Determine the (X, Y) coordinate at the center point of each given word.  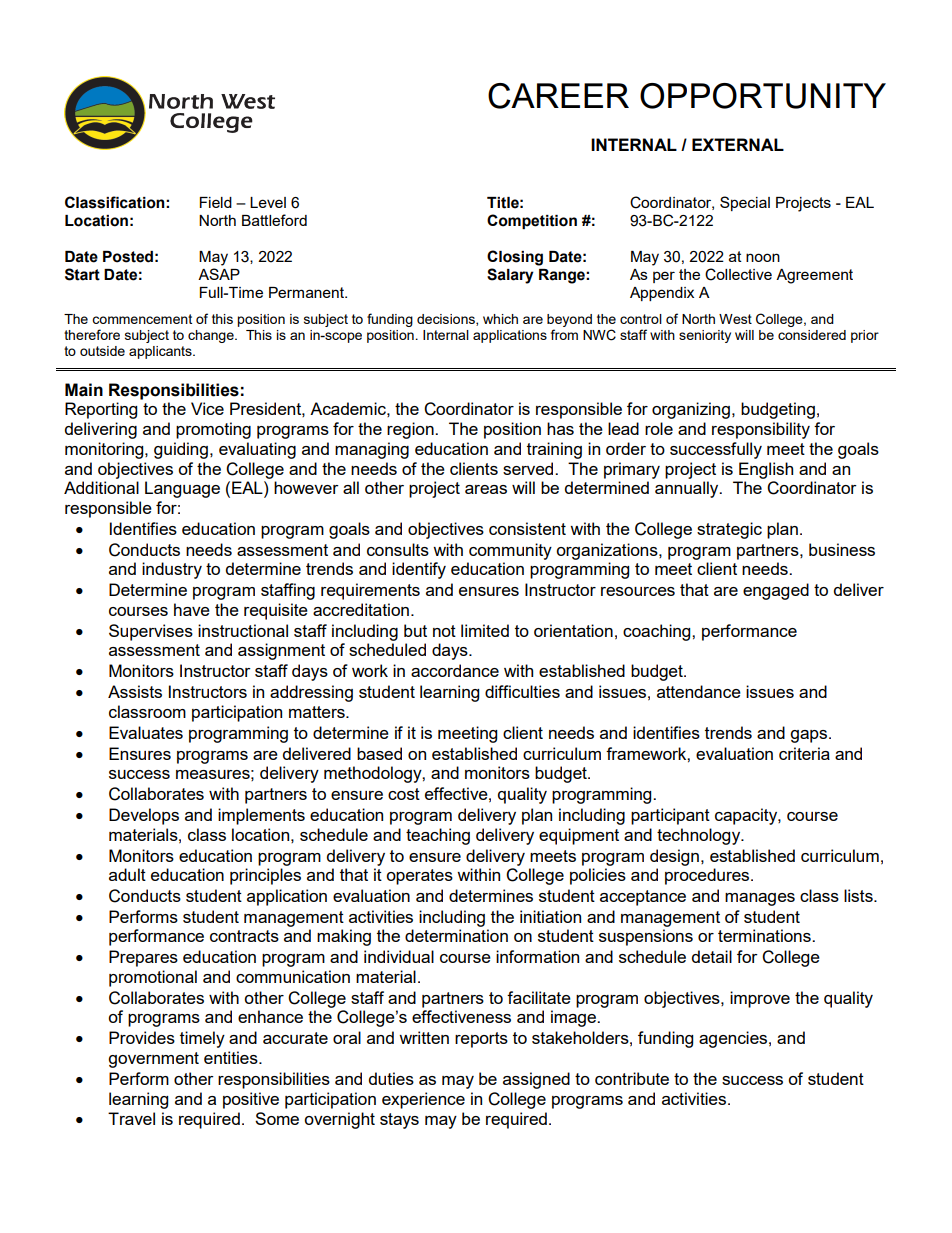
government (153, 1060)
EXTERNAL (738, 144)
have (192, 609)
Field (216, 202)
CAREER (558, 96)
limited (485, 630)
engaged (776, 591)
